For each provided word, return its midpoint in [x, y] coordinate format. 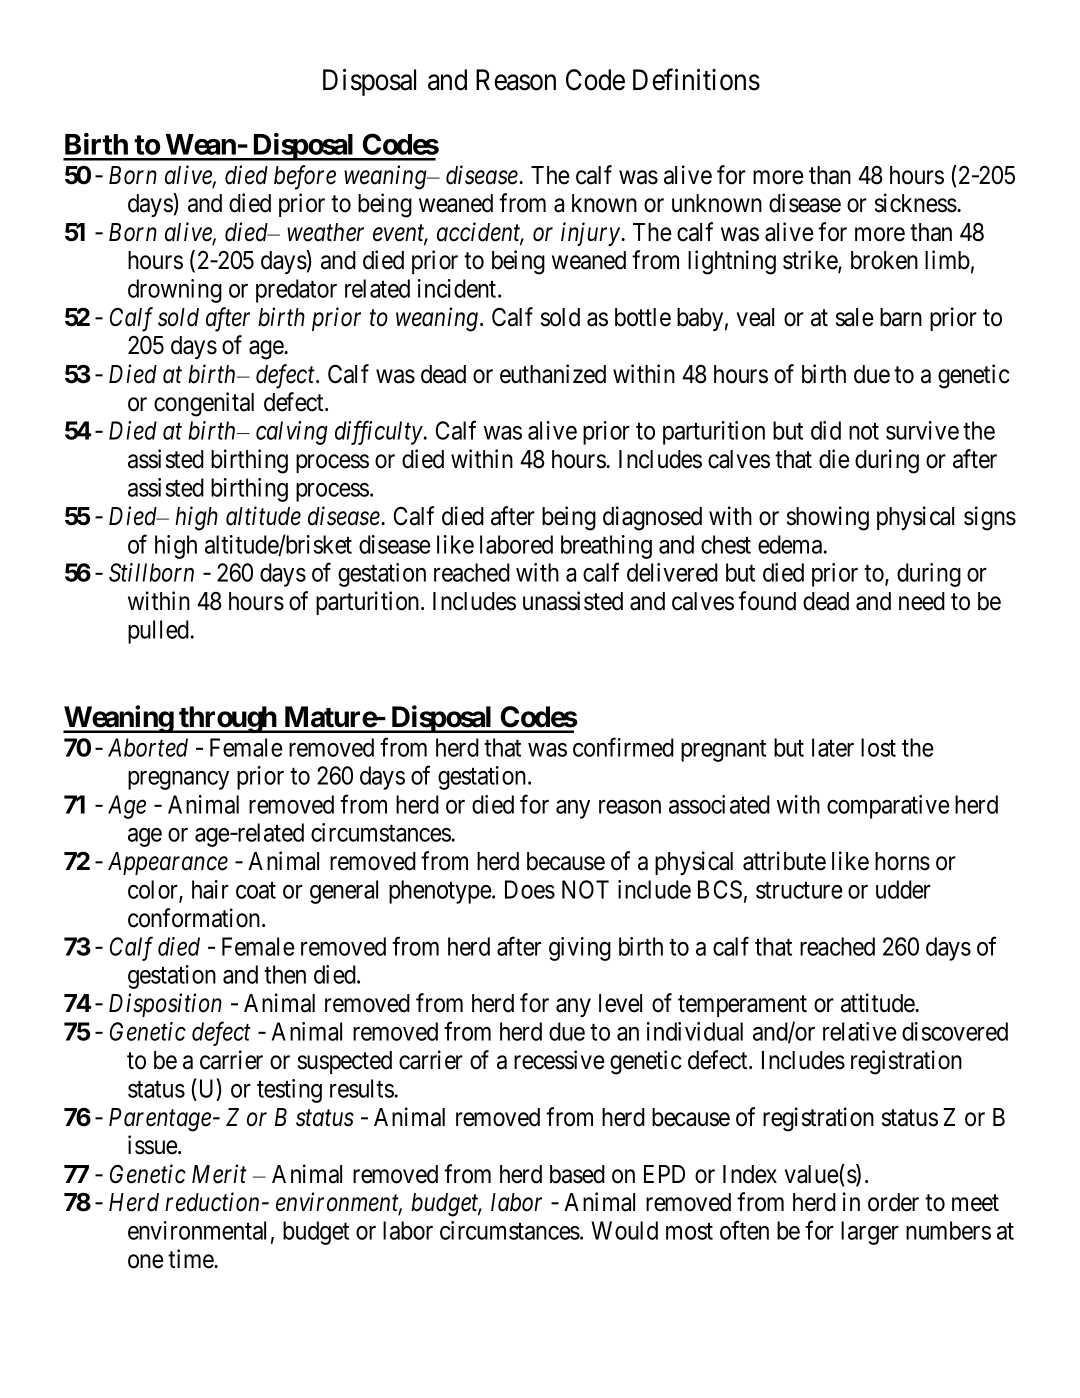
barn [901, 317]
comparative [888, 807]
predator [296, 291]
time [191, 1259]
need [922, 601]
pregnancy [178, 780]
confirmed [623, 747]
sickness [916, 203]
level [620, 1003]
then [285, 974]
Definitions [696, 79]
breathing [606, 547]
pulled [158, 632]
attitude [878, 1003]
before [305, 177]
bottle [643, 317]
